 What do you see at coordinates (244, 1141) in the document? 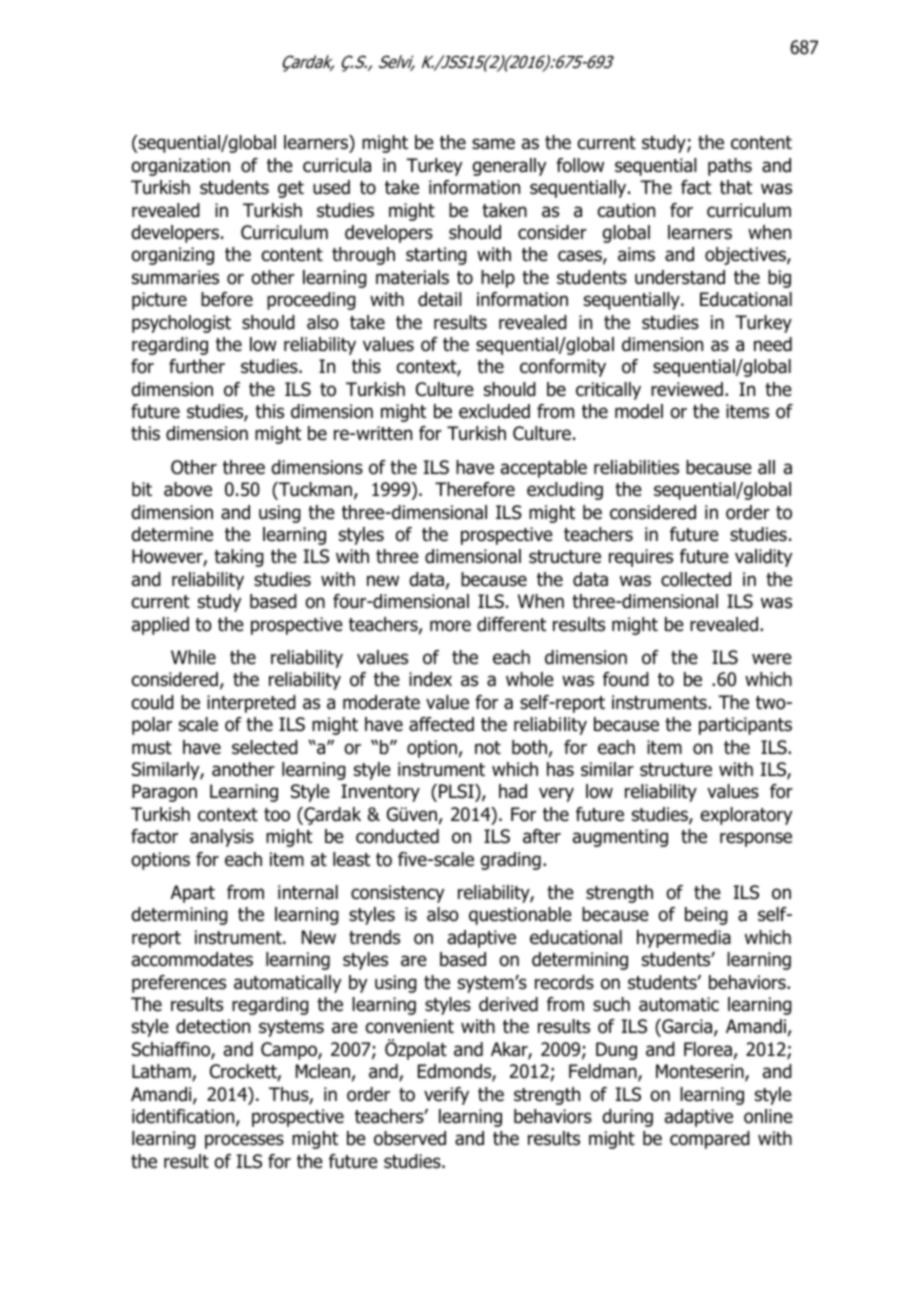
I see `processes` at bounding box center [244, 1141].
